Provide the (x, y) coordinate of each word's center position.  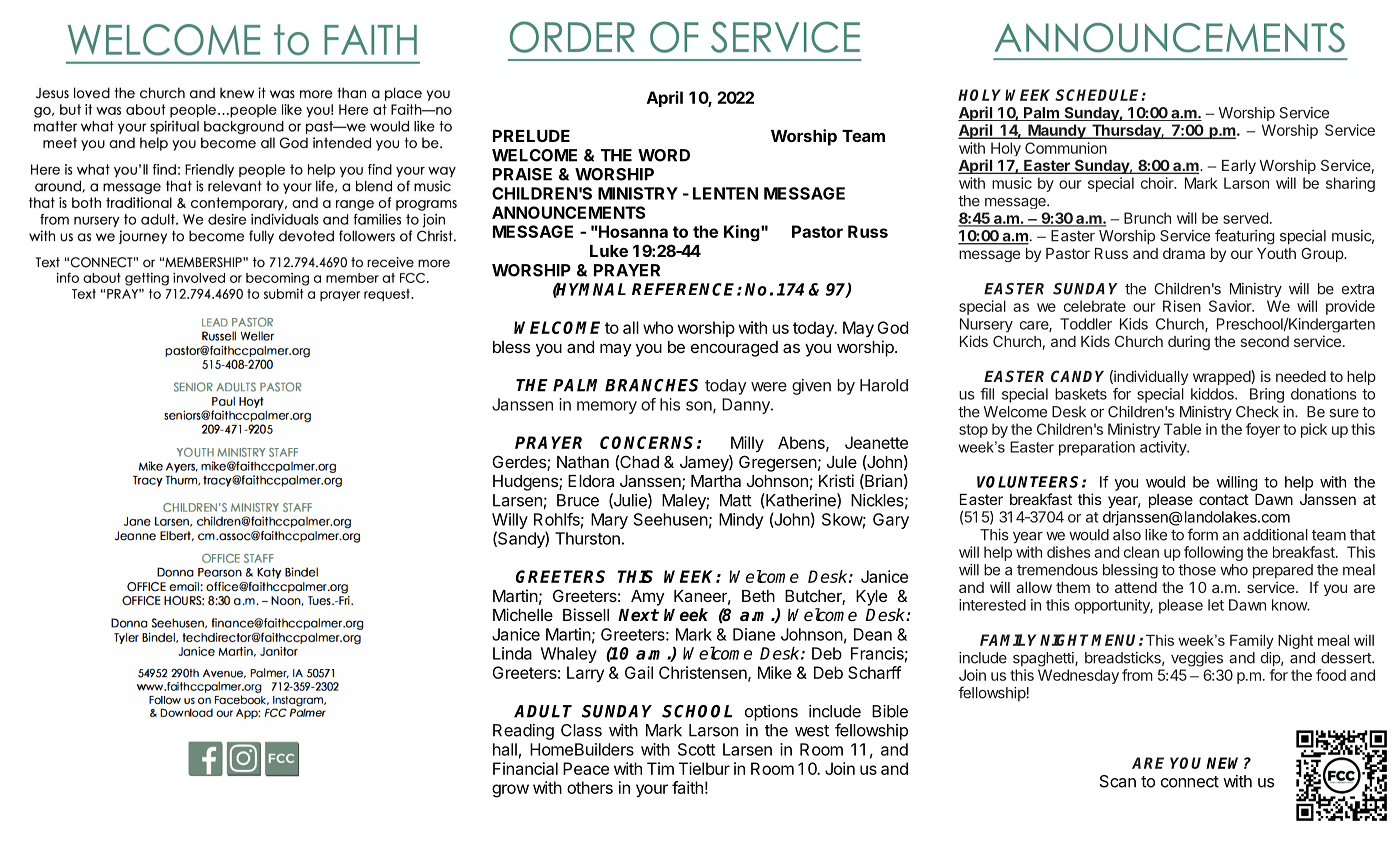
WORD (664, 155)
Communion (1066, 148)
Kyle (871, 598)
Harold (884, 385)
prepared (1283, 571)
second (1264, 341)
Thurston (587, 538)
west (812, 731)
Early (1239, 167)
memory (607, 407)
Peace (586, 768)
